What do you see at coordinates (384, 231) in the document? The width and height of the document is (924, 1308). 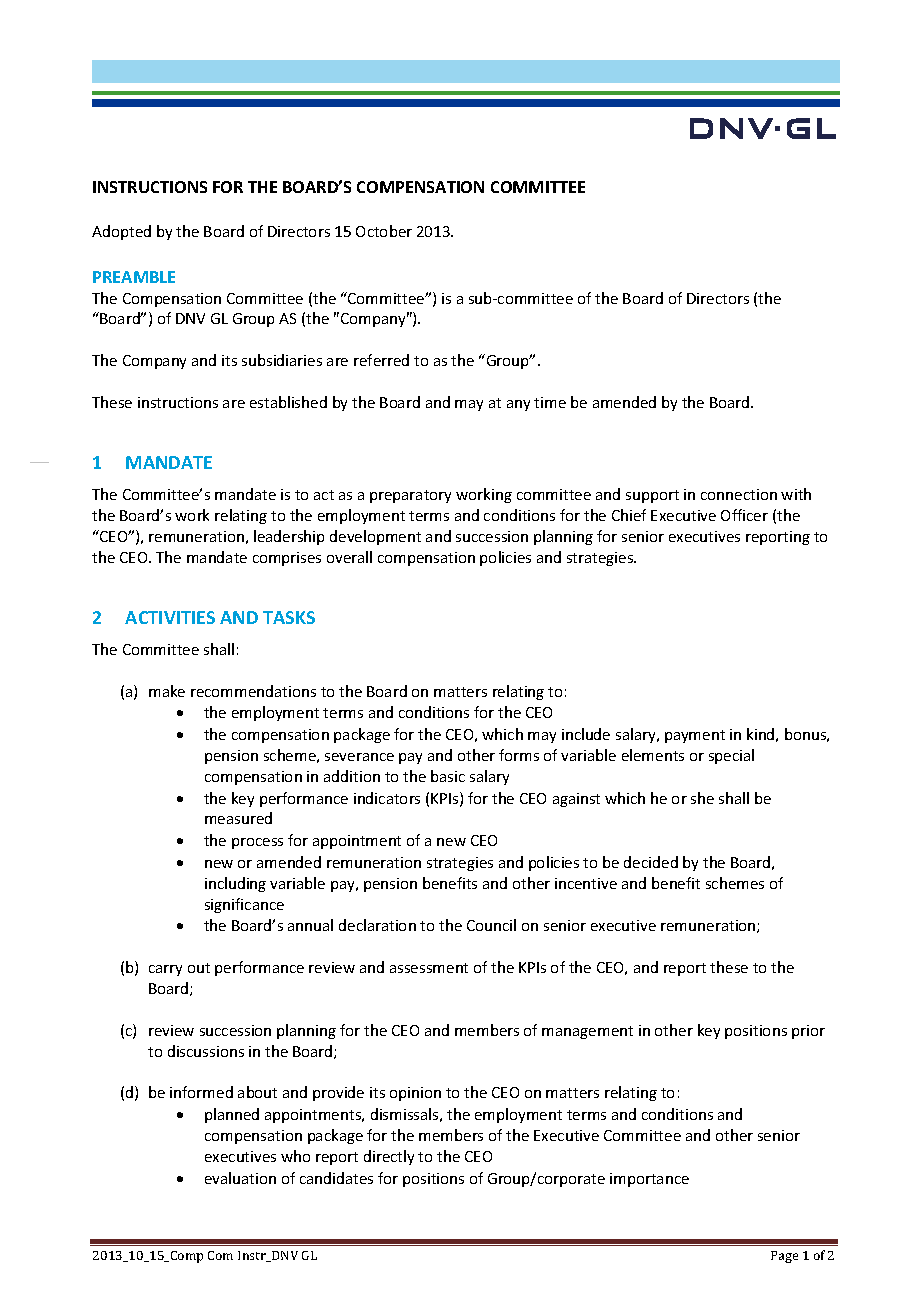 I see `October` at bounding box center [384, 231].
